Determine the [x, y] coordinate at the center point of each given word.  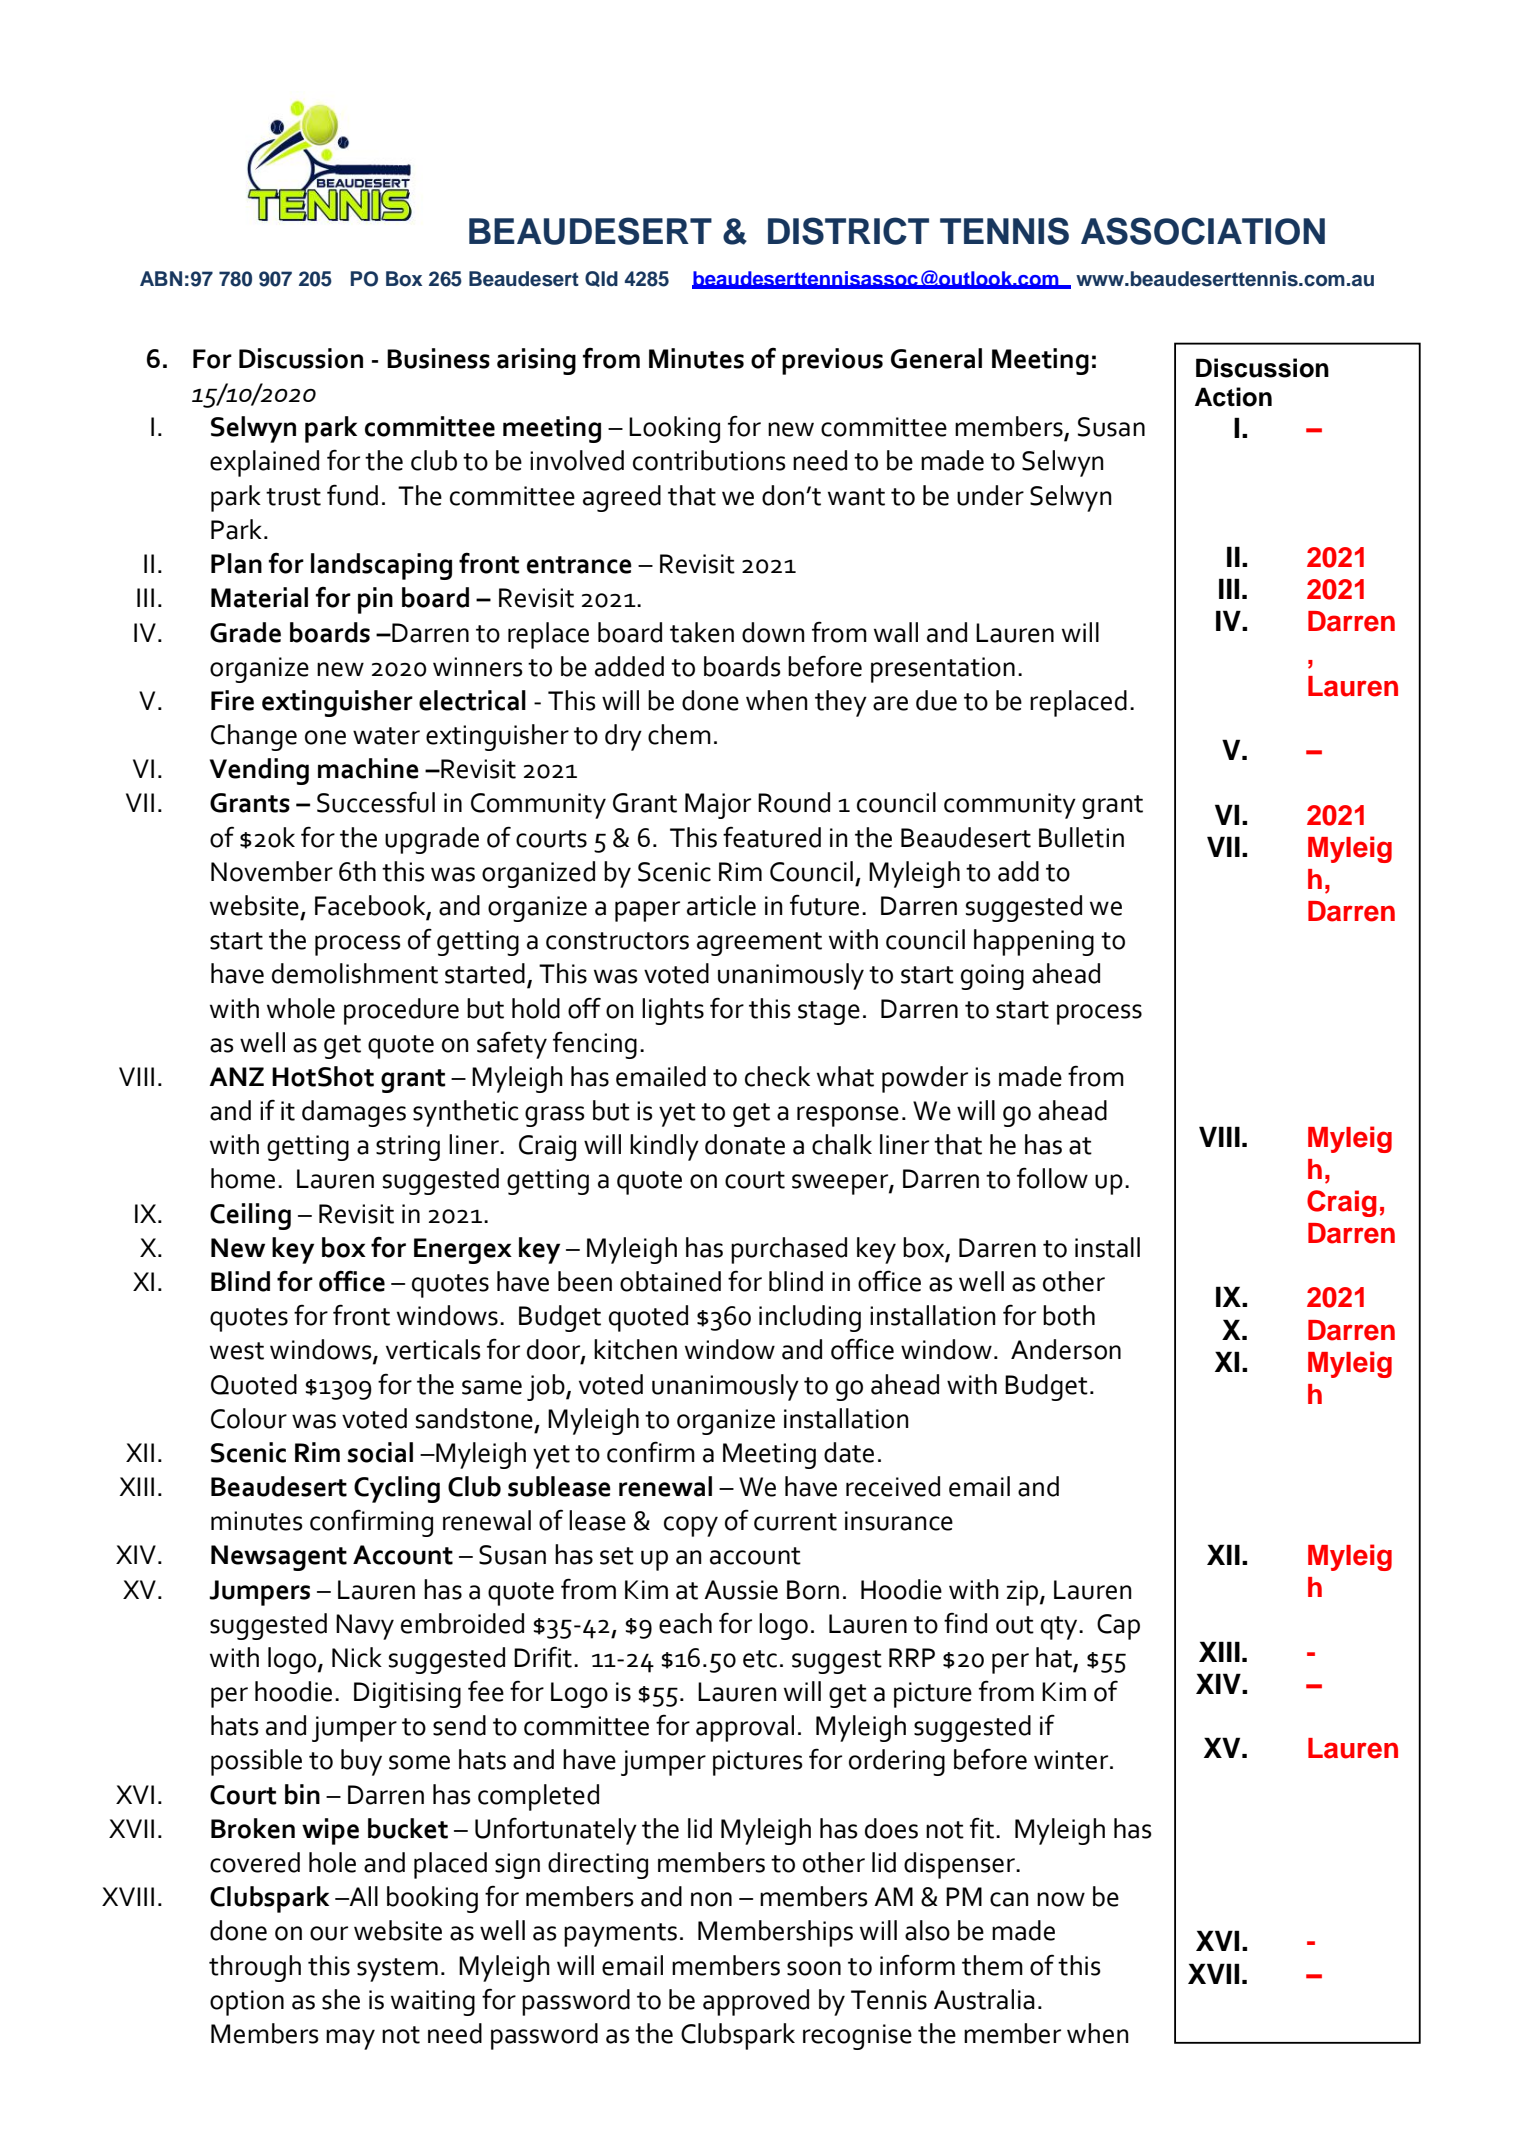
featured [772, 837]
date [849, 1452]
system [397, 1970]
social [380, 1452]
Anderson [1066, 1349]
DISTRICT [848, 231]
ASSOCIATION [1203, 231]
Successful [376, 802]
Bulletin [1081, 837]
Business [438, 358]
